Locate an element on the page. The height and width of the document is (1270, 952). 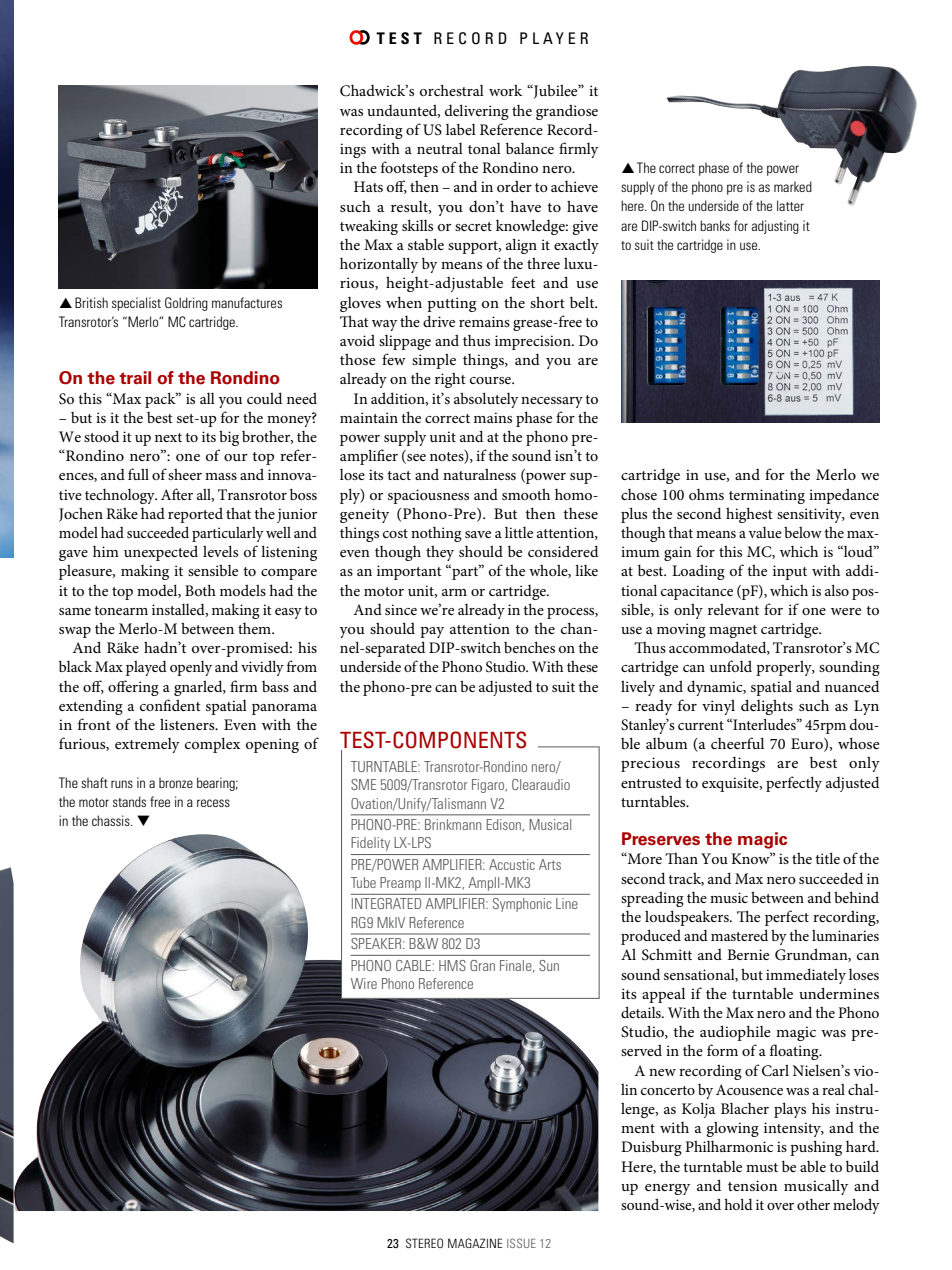
marked is located at coordinates (793, 186).
